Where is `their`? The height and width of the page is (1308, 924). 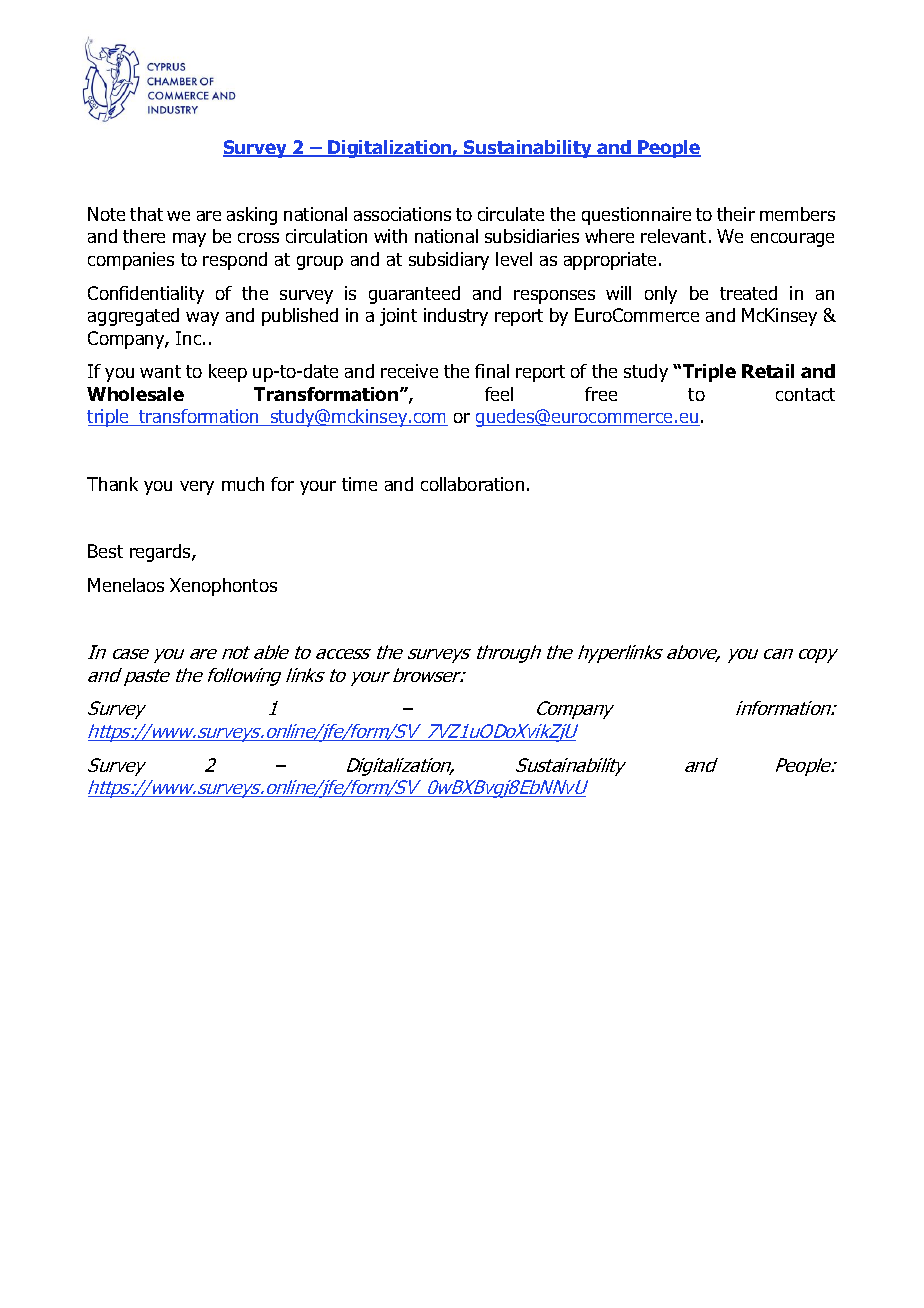
their is located at coordinates (736, 214).
